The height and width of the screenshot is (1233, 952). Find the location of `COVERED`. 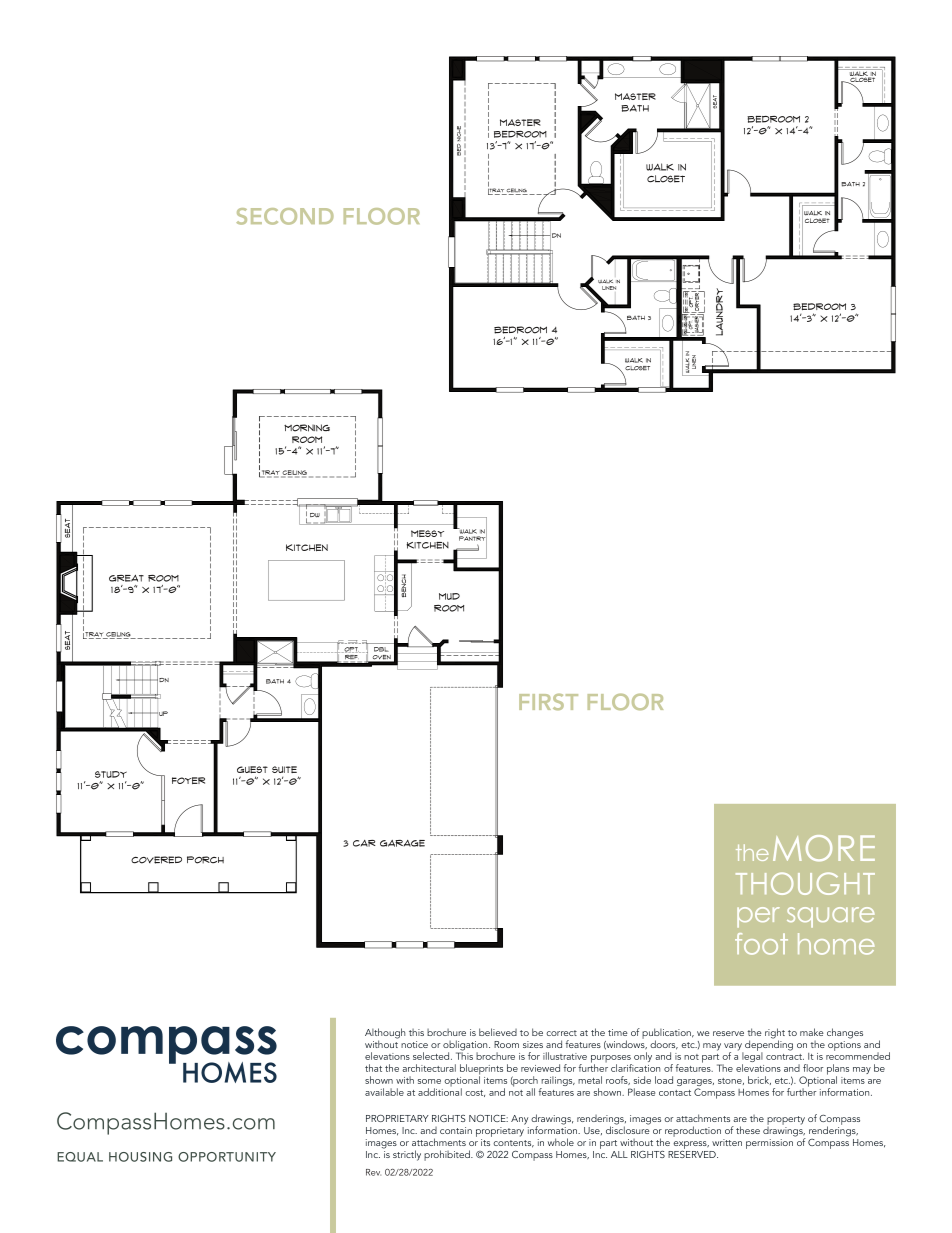

COVERED is located at coordinates (156, 860).
